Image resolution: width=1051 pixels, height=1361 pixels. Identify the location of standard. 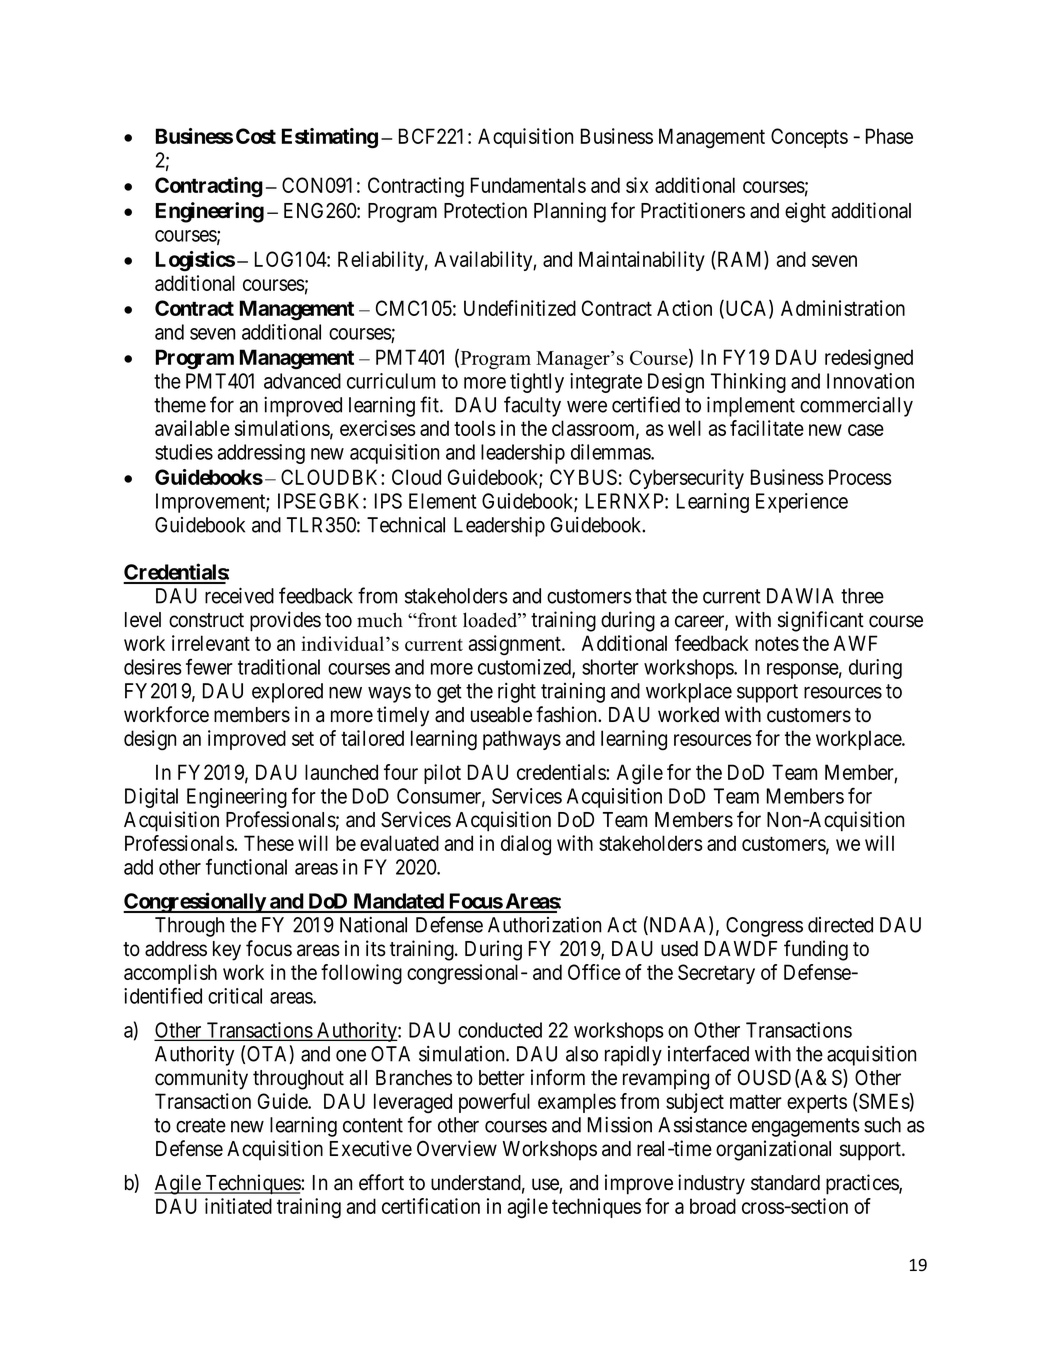
(785, 1183).
